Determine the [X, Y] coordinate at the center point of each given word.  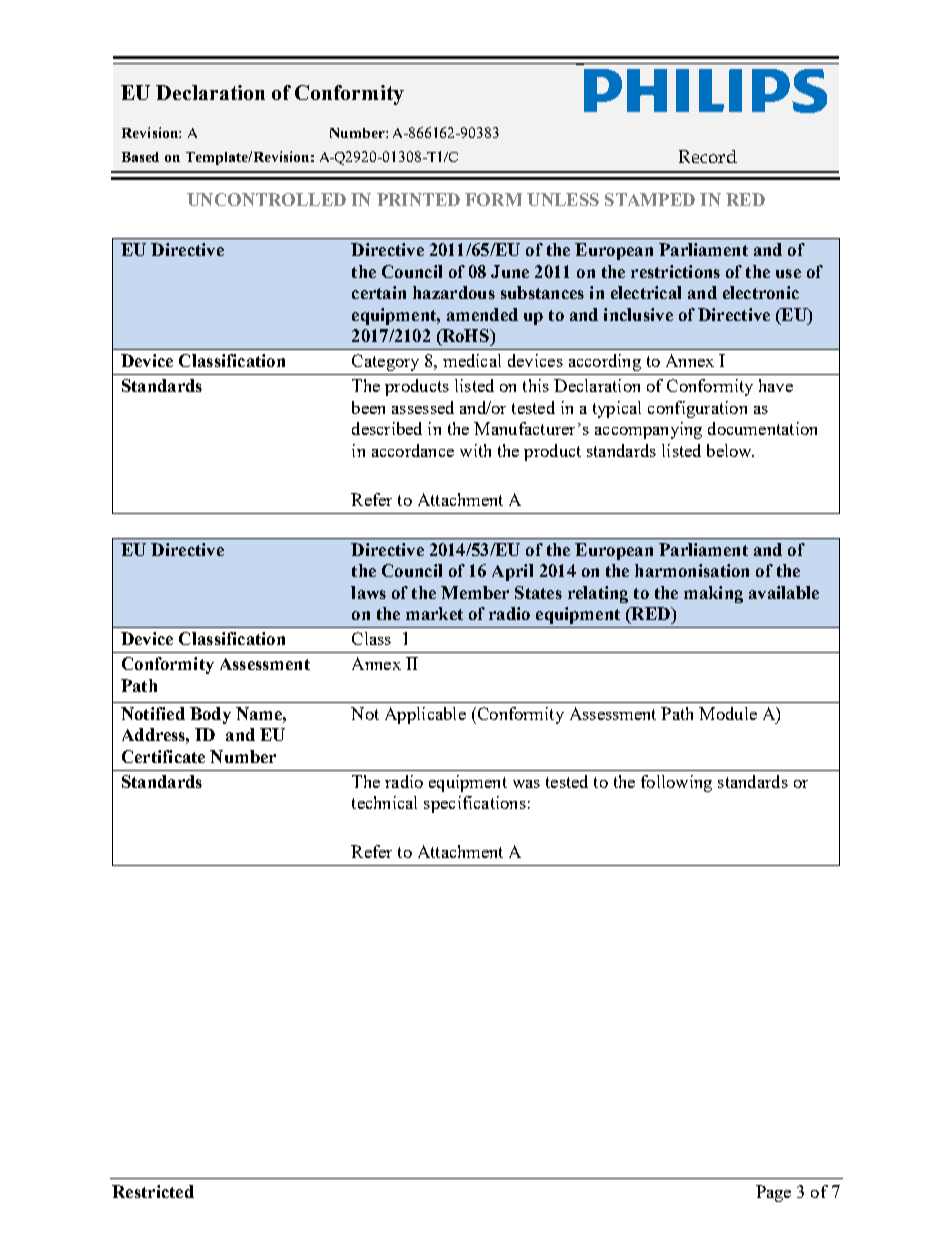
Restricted [153, 1191]
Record [708, 156]
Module [728, 713]
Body [210, 715]
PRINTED [418, 199]
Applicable [425, 715]
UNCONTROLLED [266, 199]
